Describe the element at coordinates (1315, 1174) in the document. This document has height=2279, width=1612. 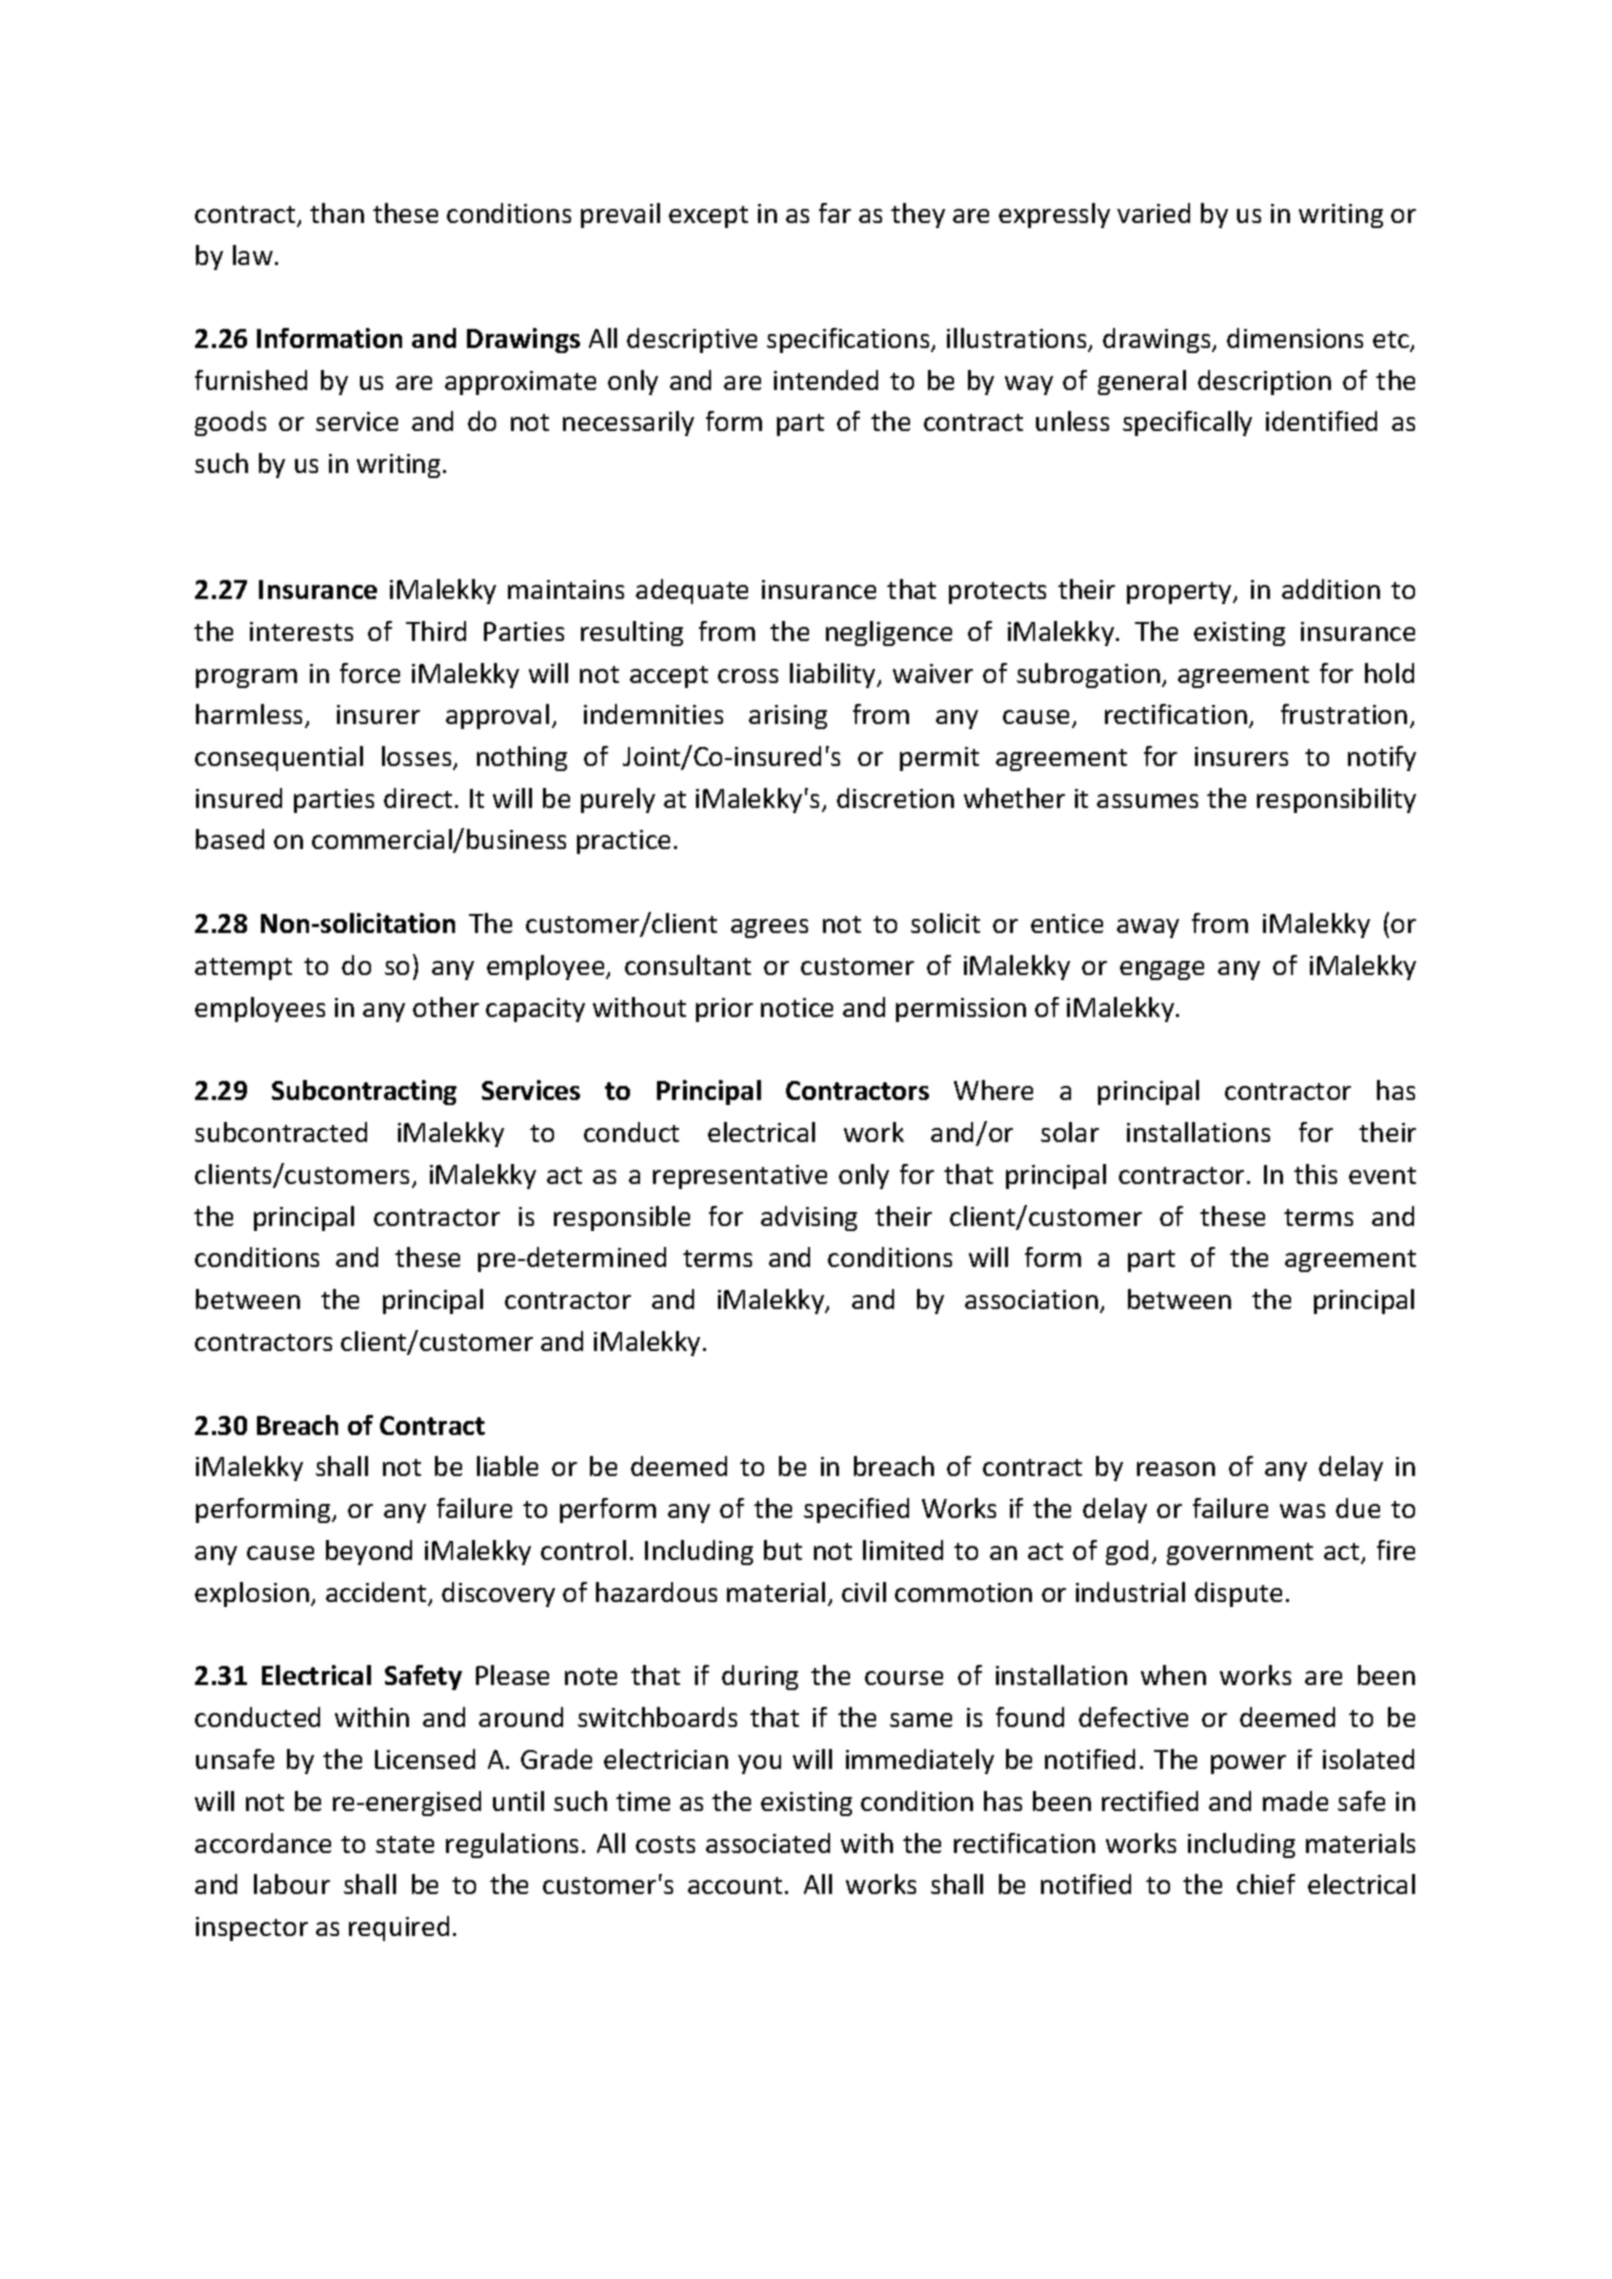
I see `this` at that location.
